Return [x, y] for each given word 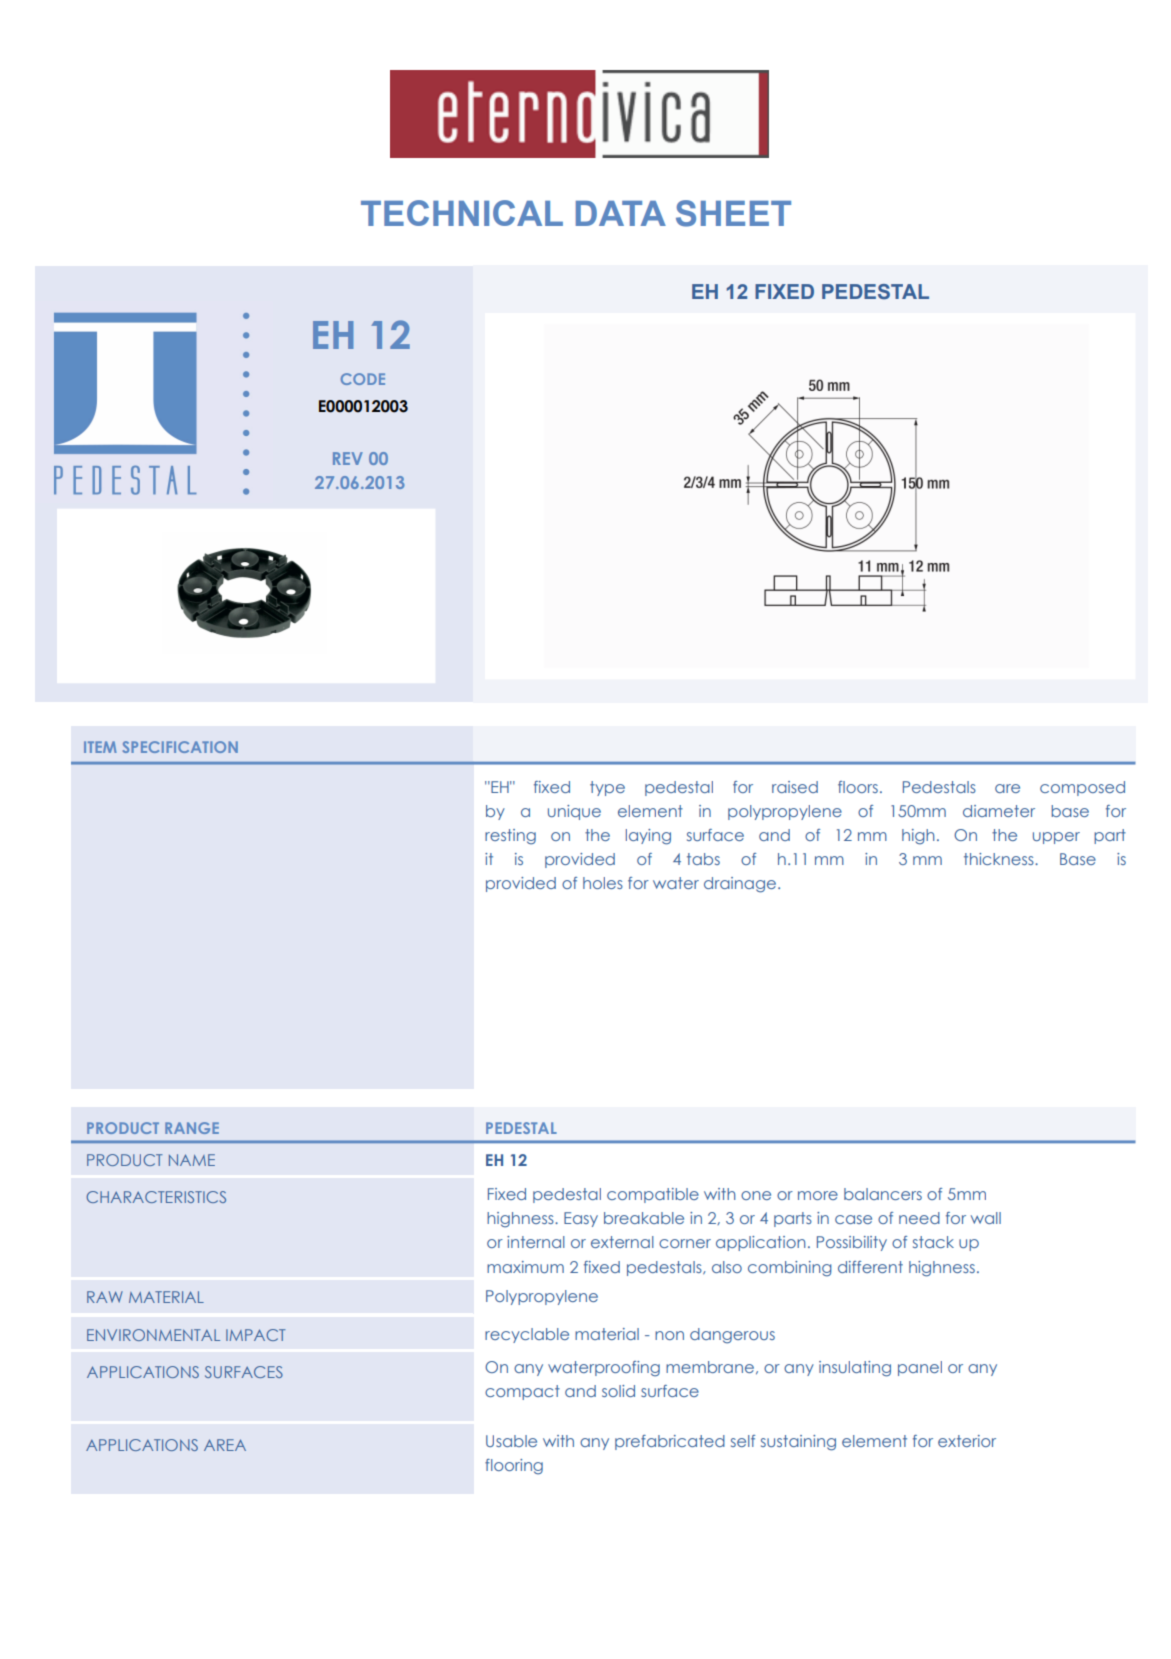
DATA [621, 213]
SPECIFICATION [180, 747]
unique [574, 812]
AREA [225, 1445]
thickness [1000, 859]
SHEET [733, 213]
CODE [363, 379]
